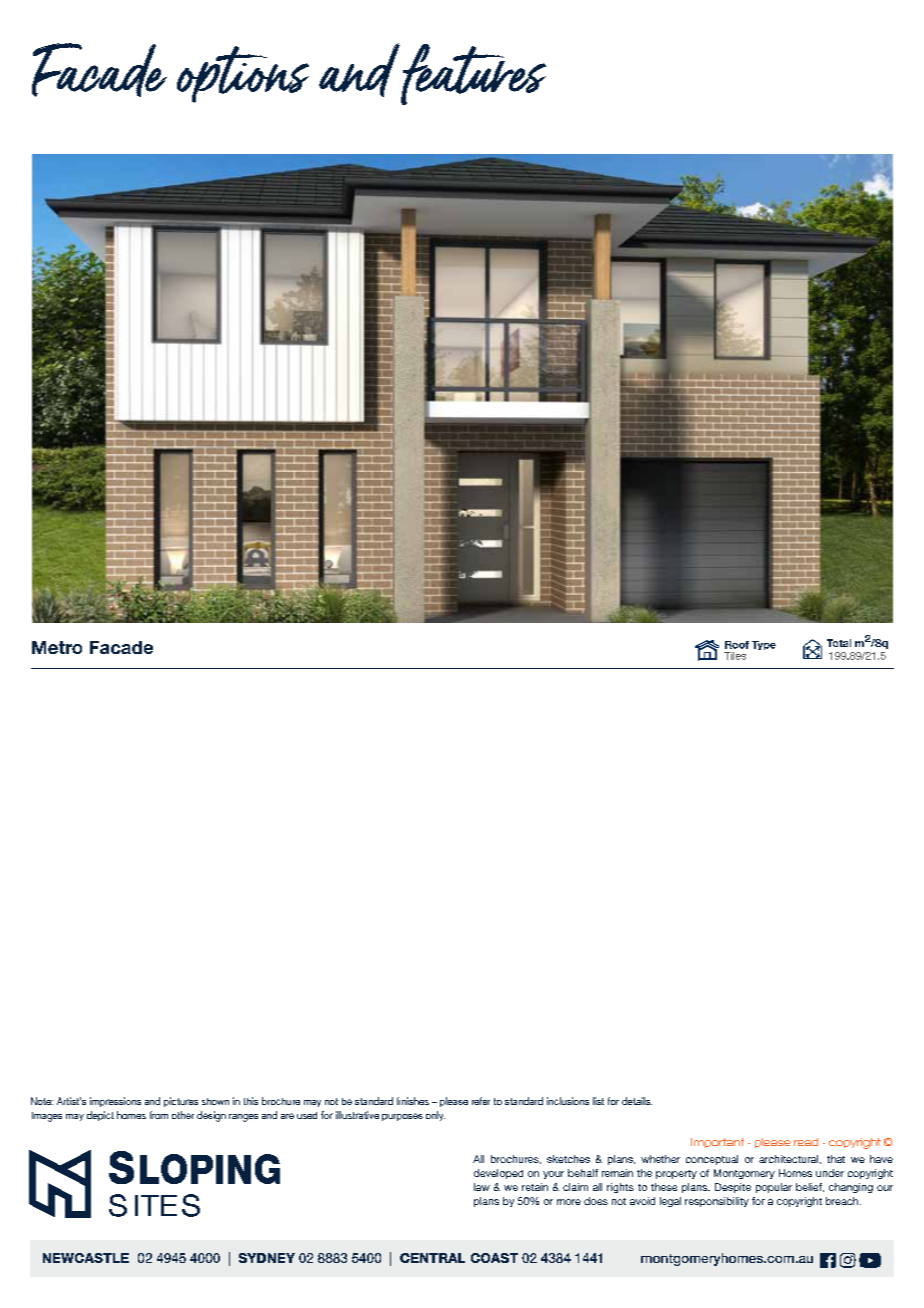  Describe the element at coordinates (115, 1102) in the image. I see `impressions` at that location.
